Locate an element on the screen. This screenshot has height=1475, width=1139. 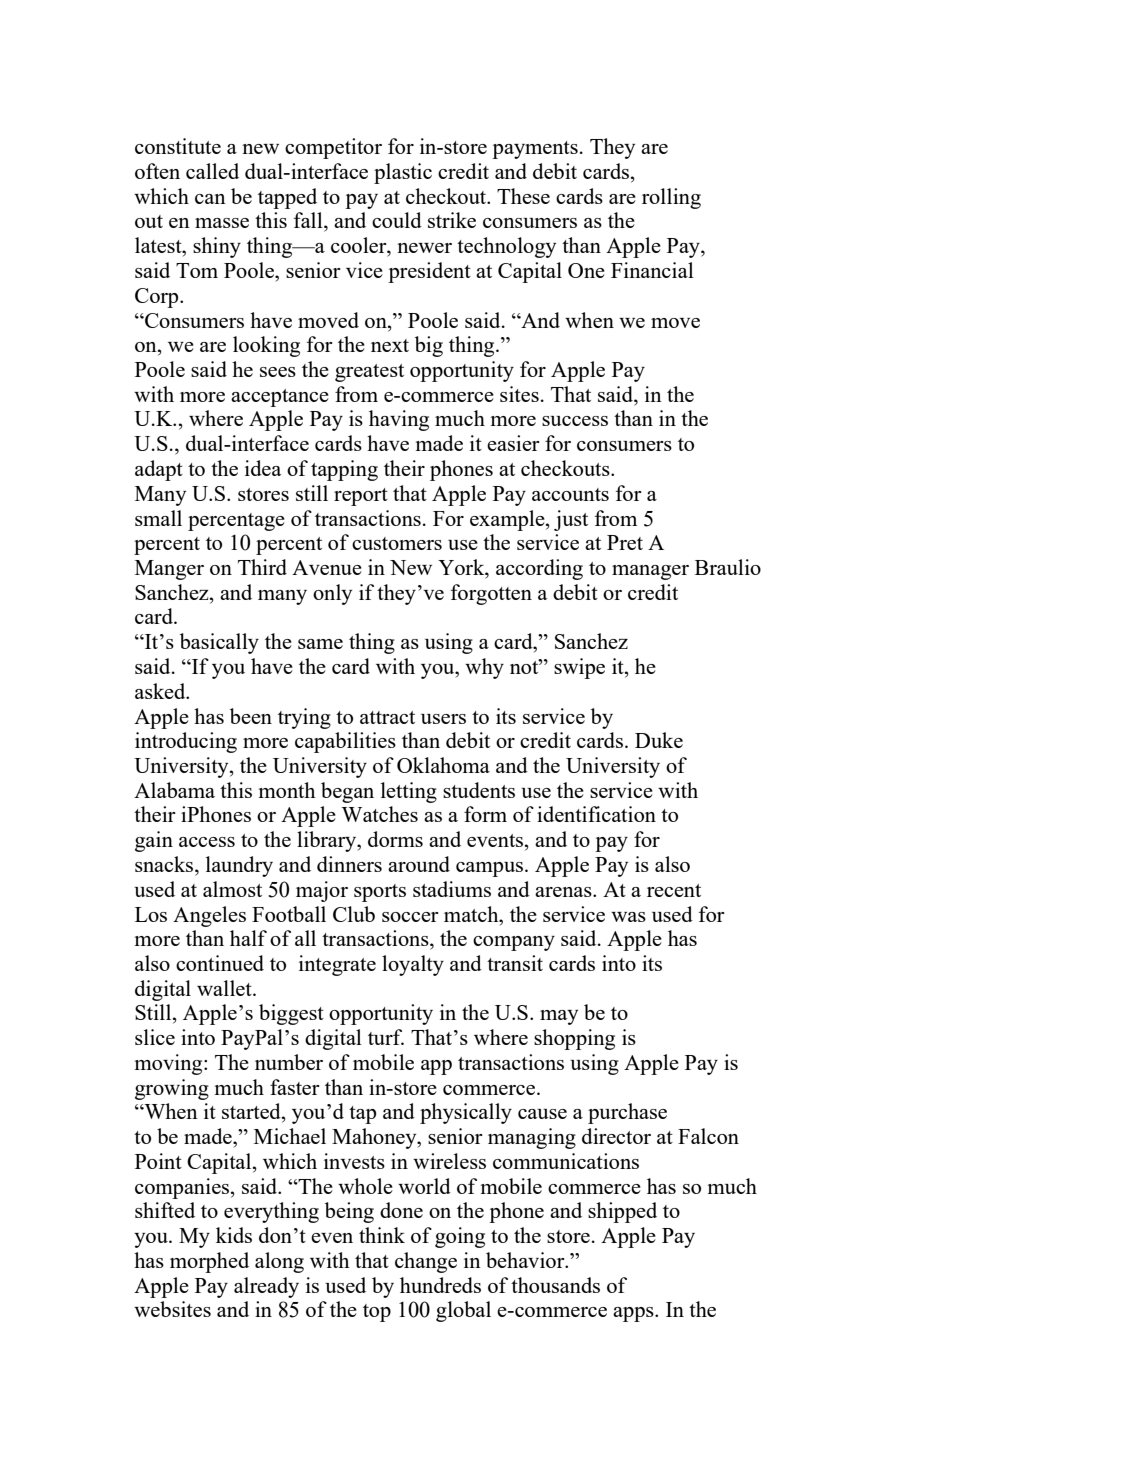
called is located at coordinates (212, 171).
